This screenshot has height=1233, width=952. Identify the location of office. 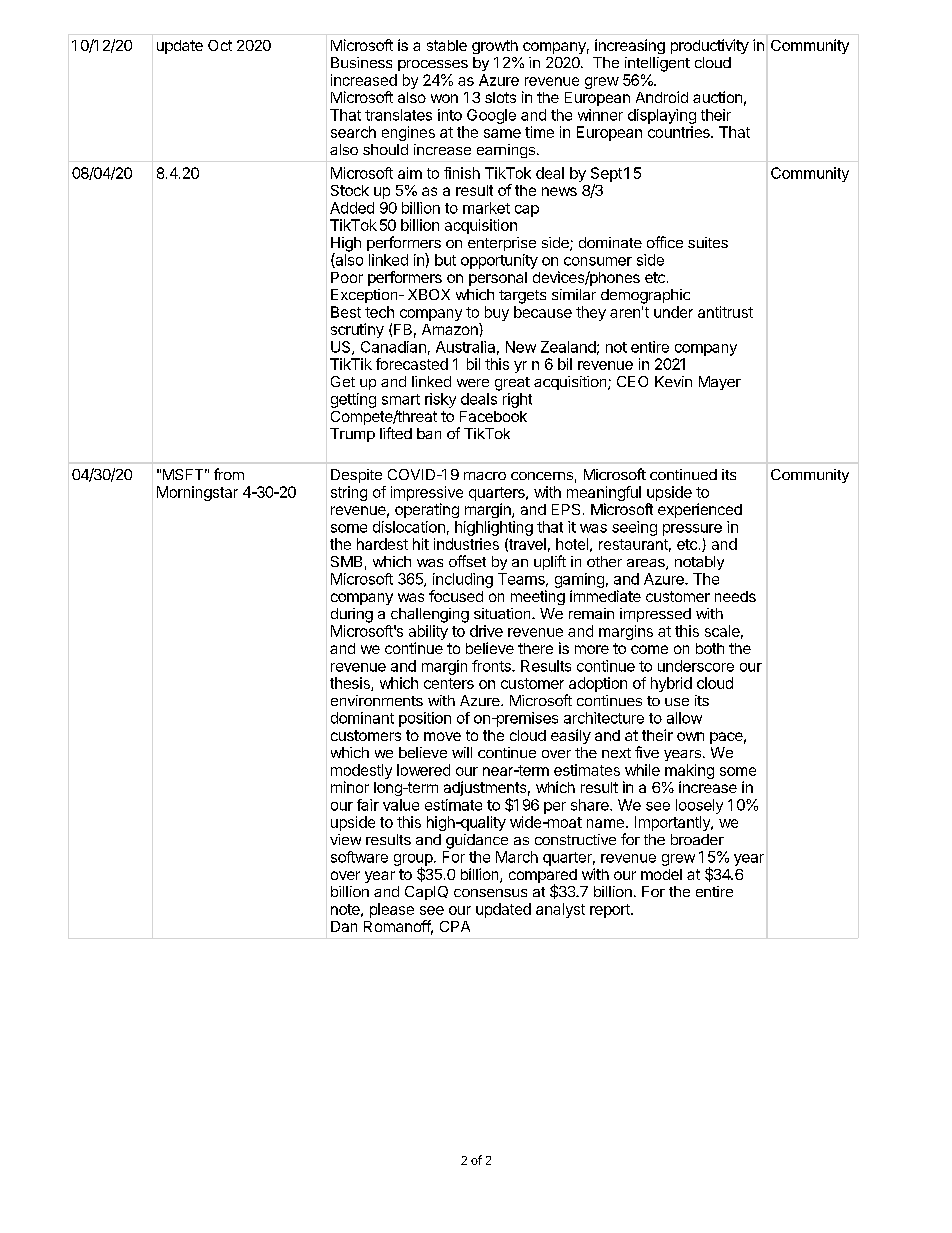
(665, 242).
